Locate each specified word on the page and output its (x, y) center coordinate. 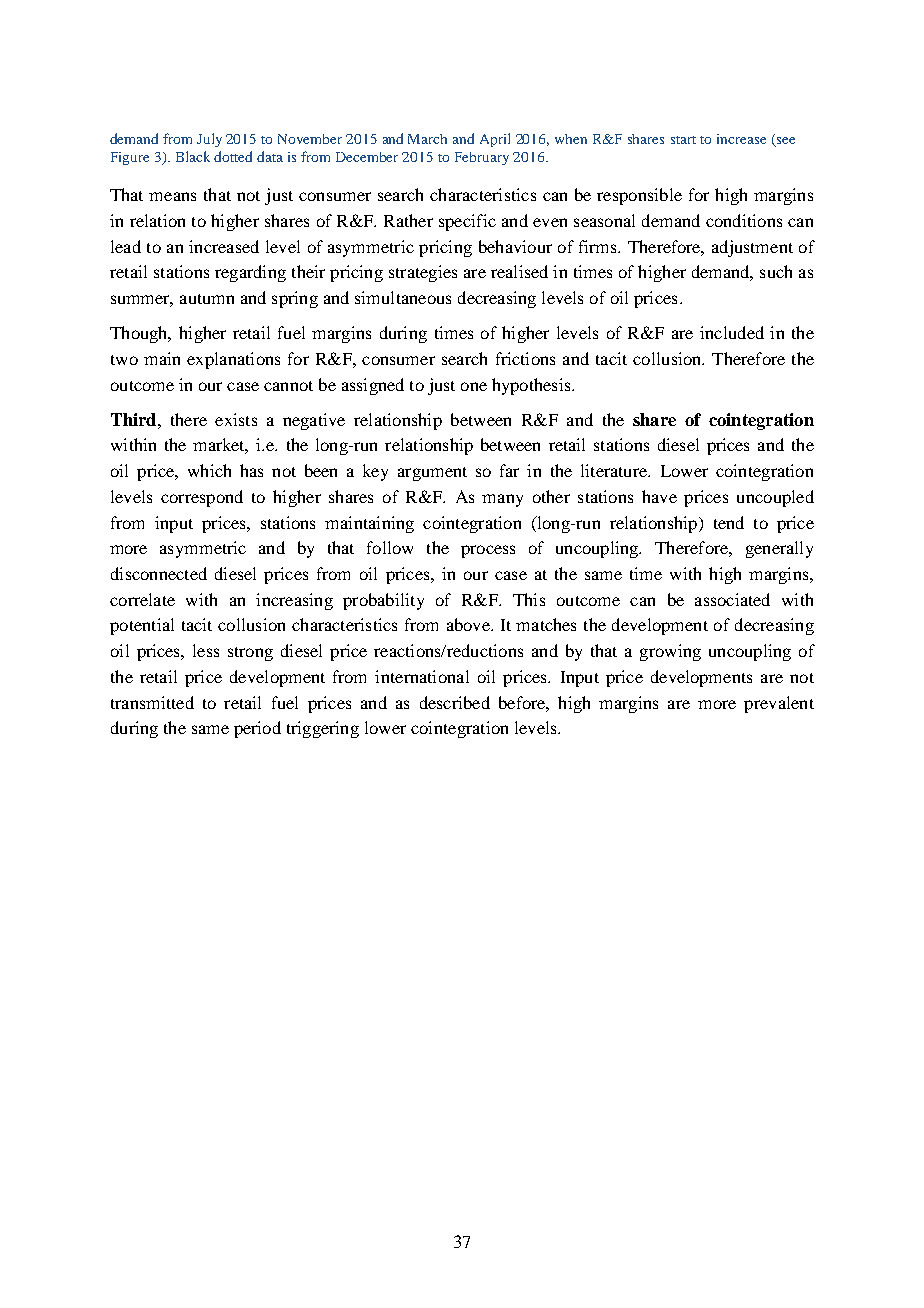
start (683, 140)
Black (193, 156)
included (732, 332)
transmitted (152, 702)
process (488, 551)
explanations (233, 360)
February (482, 158)
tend (729, 522)
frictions (525, 358)
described (455, 702)
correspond (202, 498)
